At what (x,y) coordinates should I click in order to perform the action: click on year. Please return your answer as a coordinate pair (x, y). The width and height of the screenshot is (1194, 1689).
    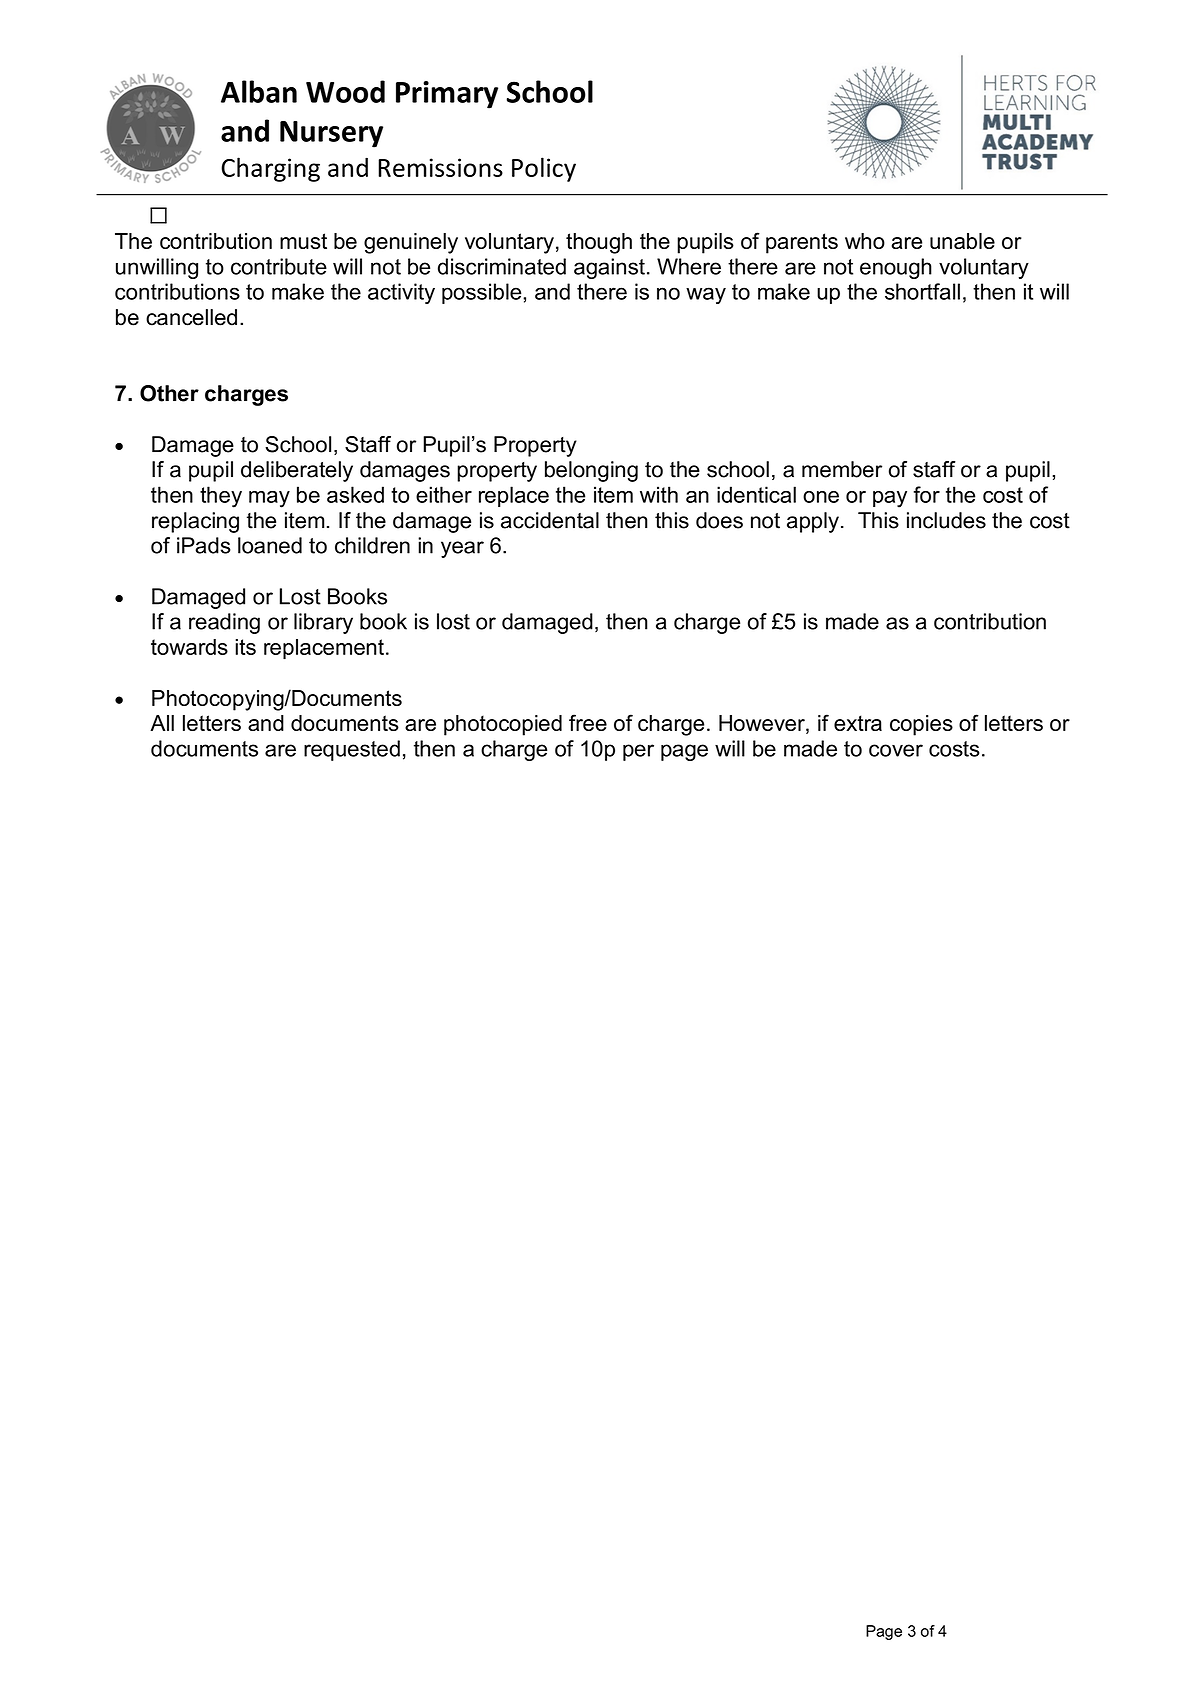
    Looking at the image, I should click on (462, 549).
